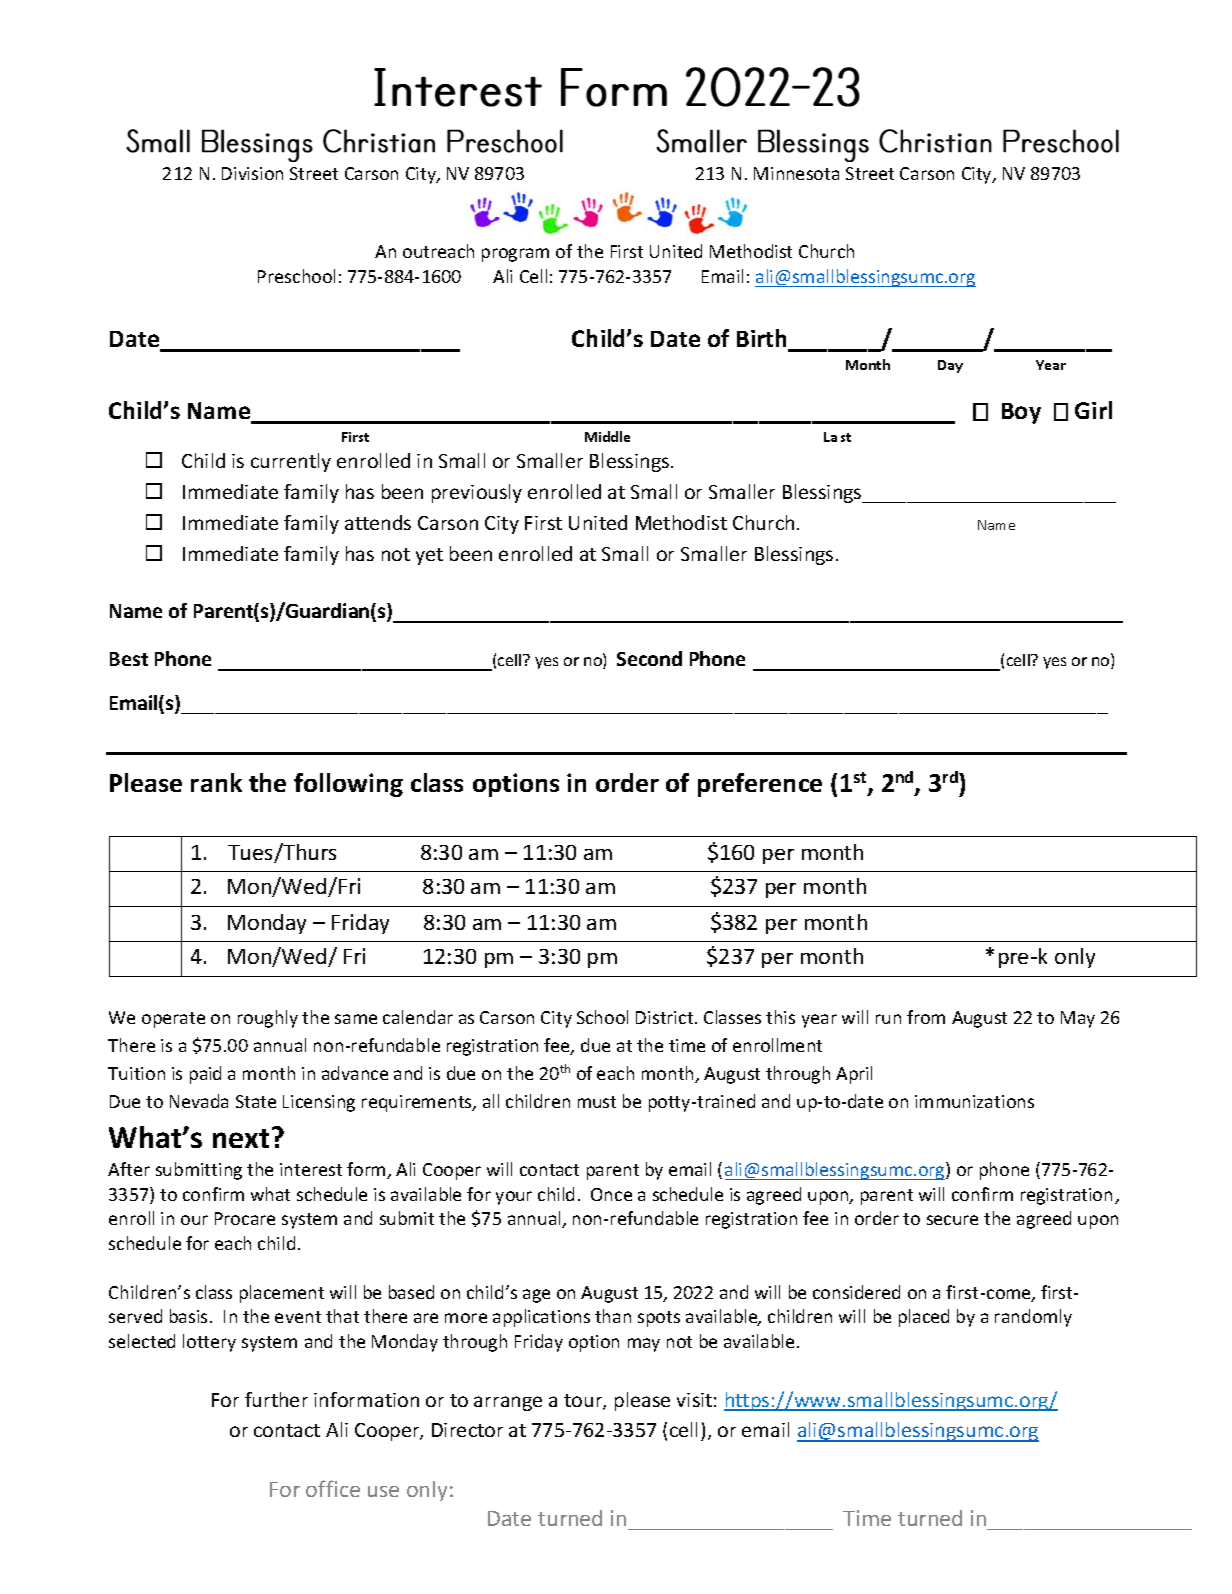 The image size is (1232, 1594). I want to click on placed, so click(924, 1318).
